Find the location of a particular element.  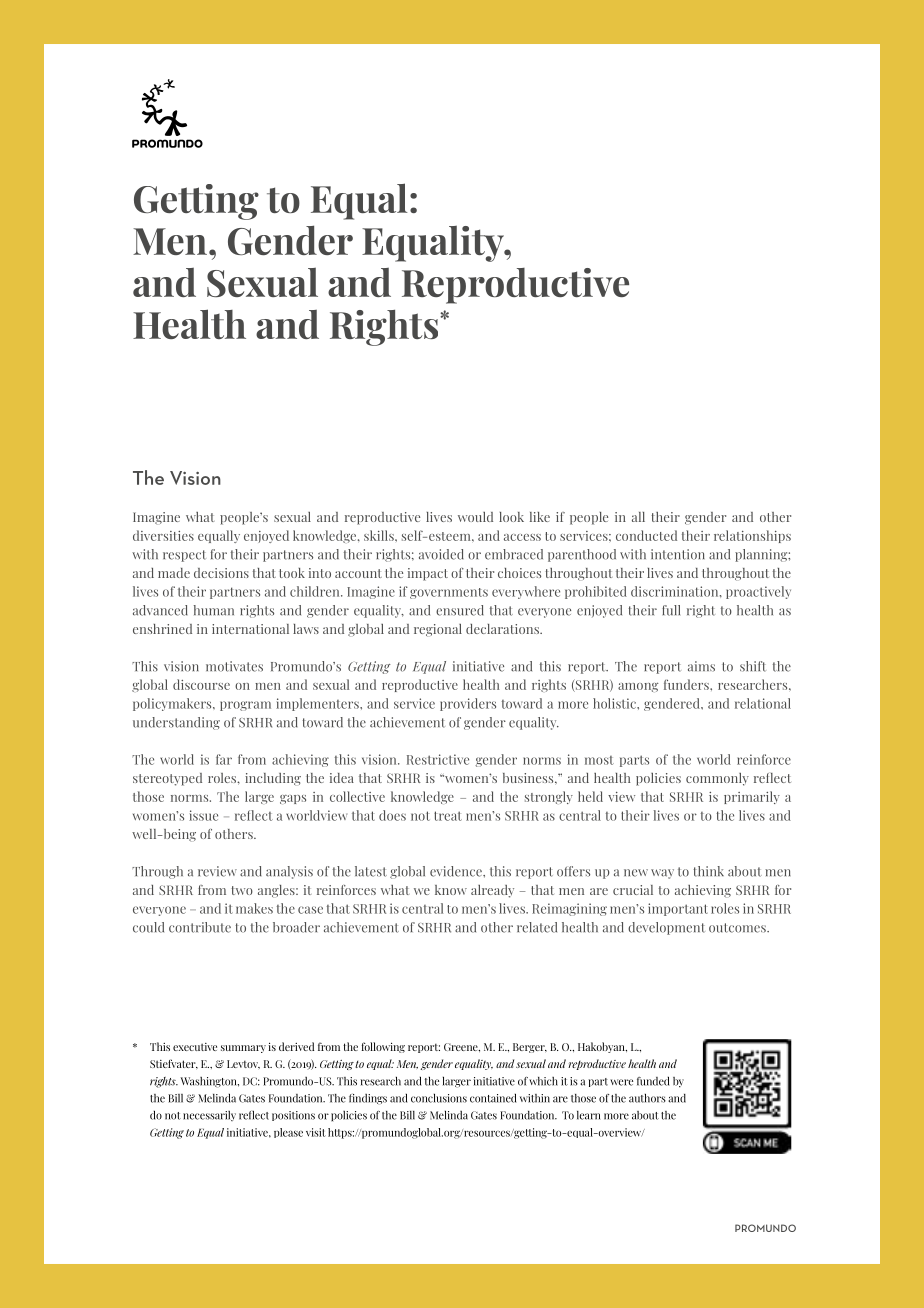

issue is located at coordinates (203, 815).
